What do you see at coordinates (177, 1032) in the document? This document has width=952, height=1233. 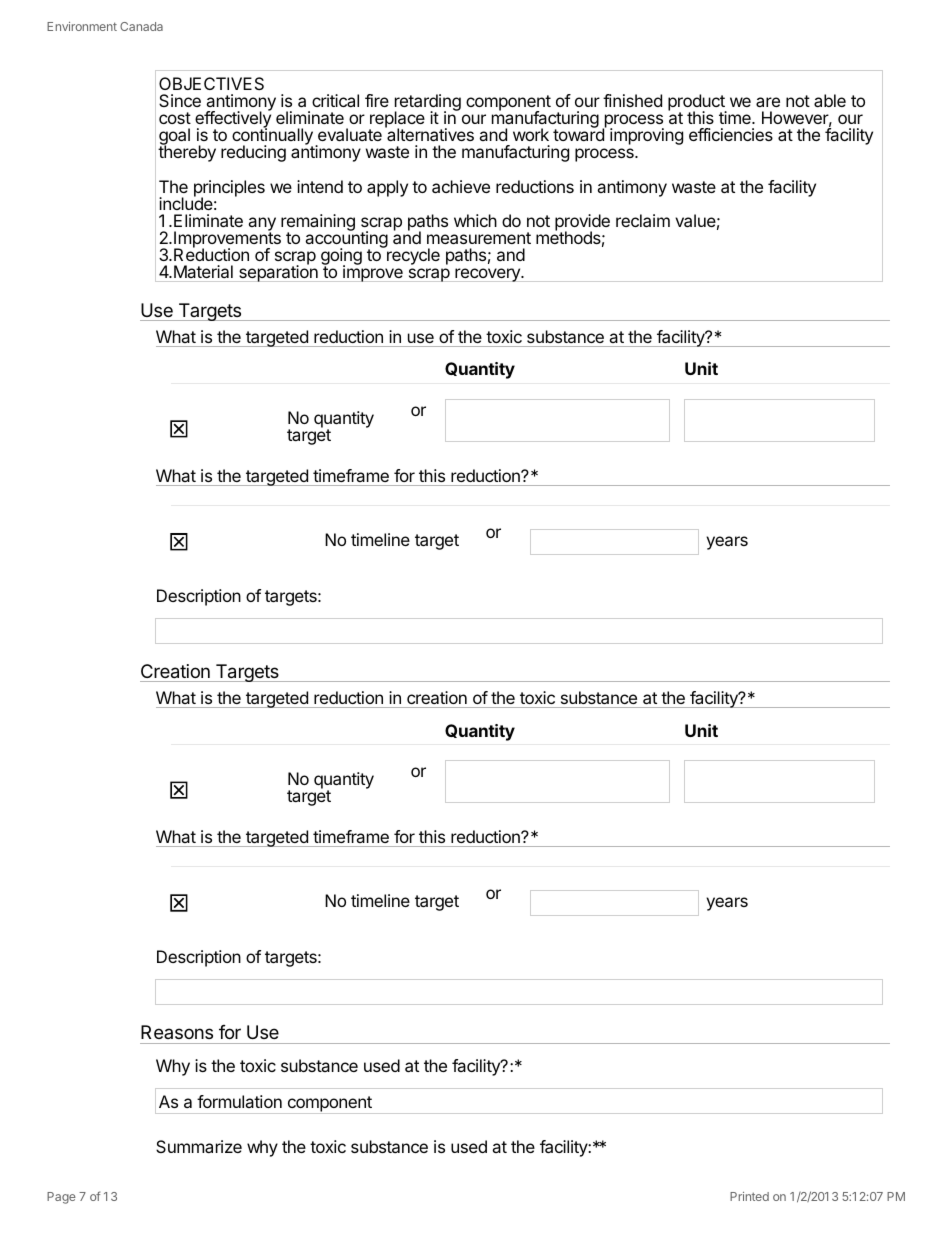 I see `Reasons` at bounding box center [177, 1032].
